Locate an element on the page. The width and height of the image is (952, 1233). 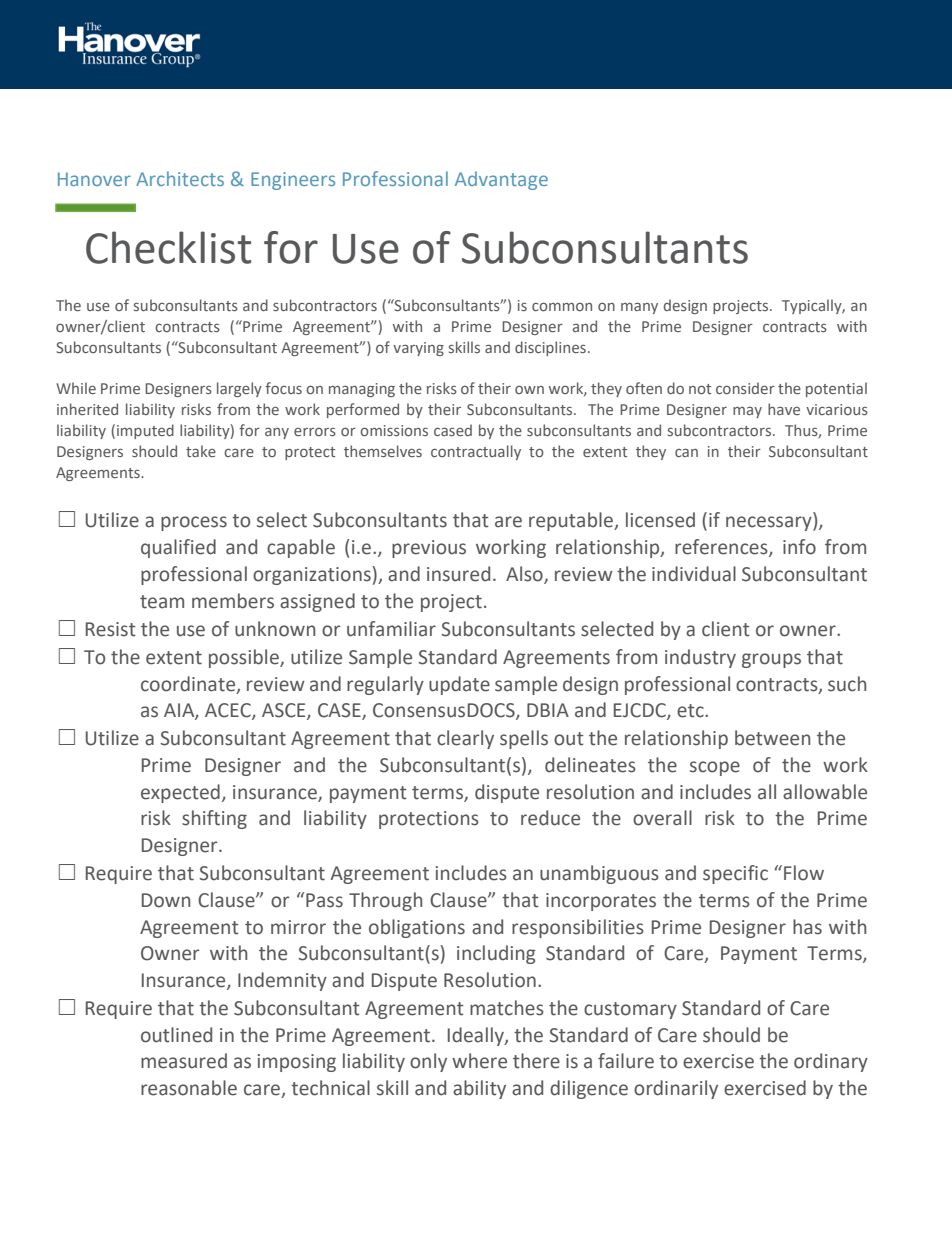
clearly is located at coordinates (465, 739).
